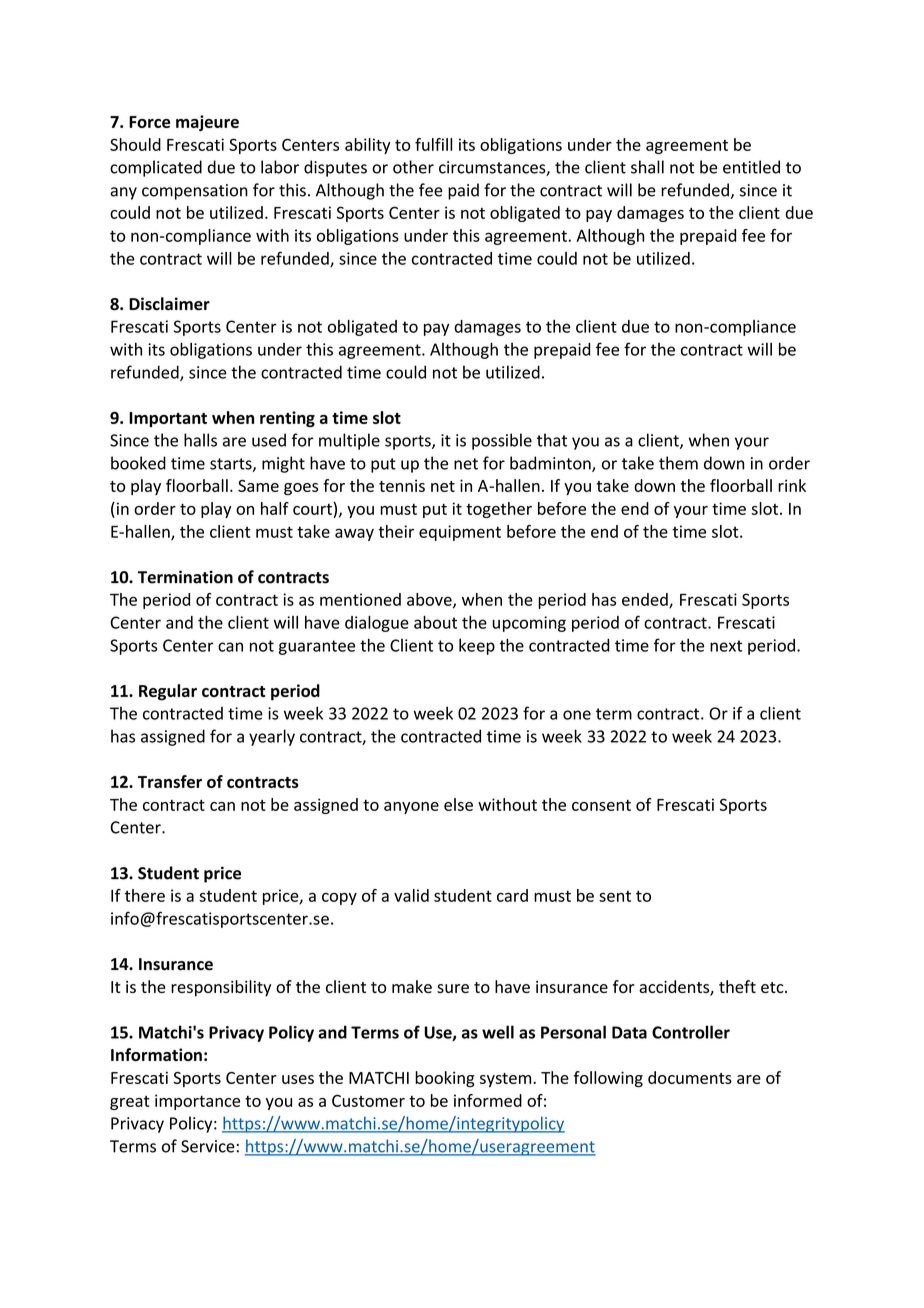 The image size is (924, 1308). I want to click on theft, so click(737, 986).
